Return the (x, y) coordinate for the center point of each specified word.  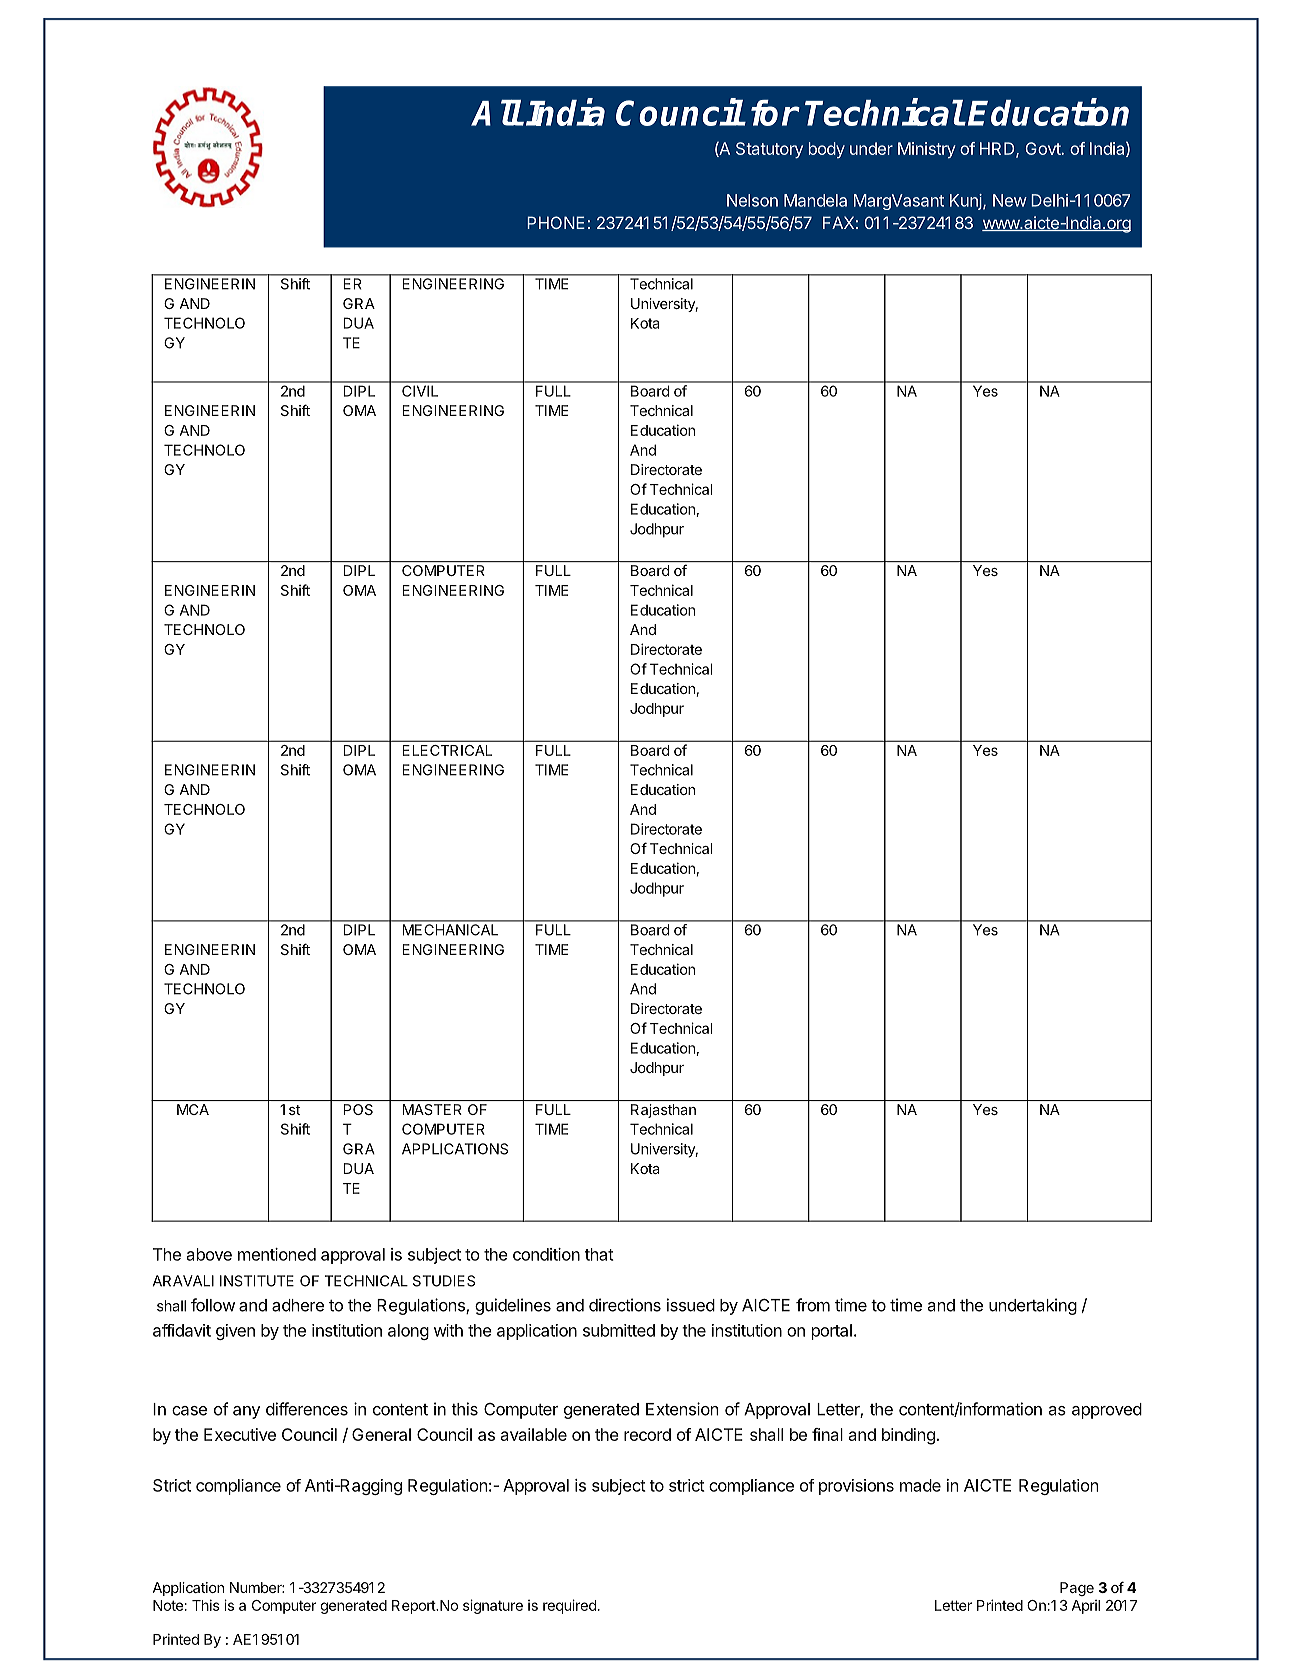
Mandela (815, 200)
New (1010, 200)
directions (625, 1305)
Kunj (967, 202)
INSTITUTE (257, 1281)
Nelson (752, 200)
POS (358, 1109)
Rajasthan (663, 1111)
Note (168, 1605)
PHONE (556, 222)
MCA (193, 1109)
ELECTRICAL (447, 750)
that (599, 1254)
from (813, 1305)
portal (832, 1332)
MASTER (432, 1109)
